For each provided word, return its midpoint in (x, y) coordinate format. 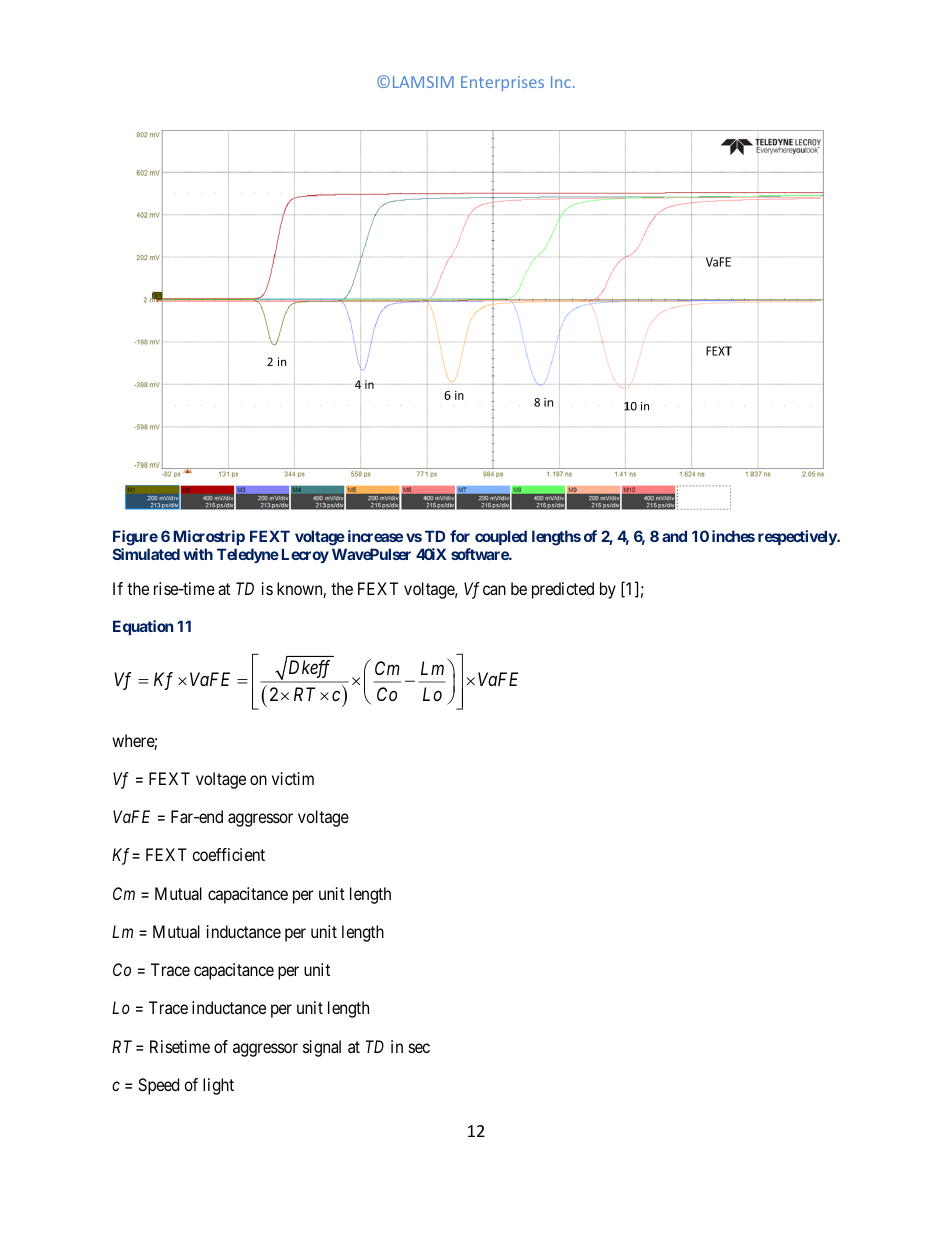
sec (419, 1048)
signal (322, 1048)
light (218, 1086)
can (494, 590)
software (480, 554)
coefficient (228, 854)
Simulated (146, 554)
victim (293, 778)
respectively (798, 537)
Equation (143, 627)
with (198, 554)
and (674, 536)
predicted (563, 590)
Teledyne (248, 555)
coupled (501, 537)
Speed (158, 1086)
